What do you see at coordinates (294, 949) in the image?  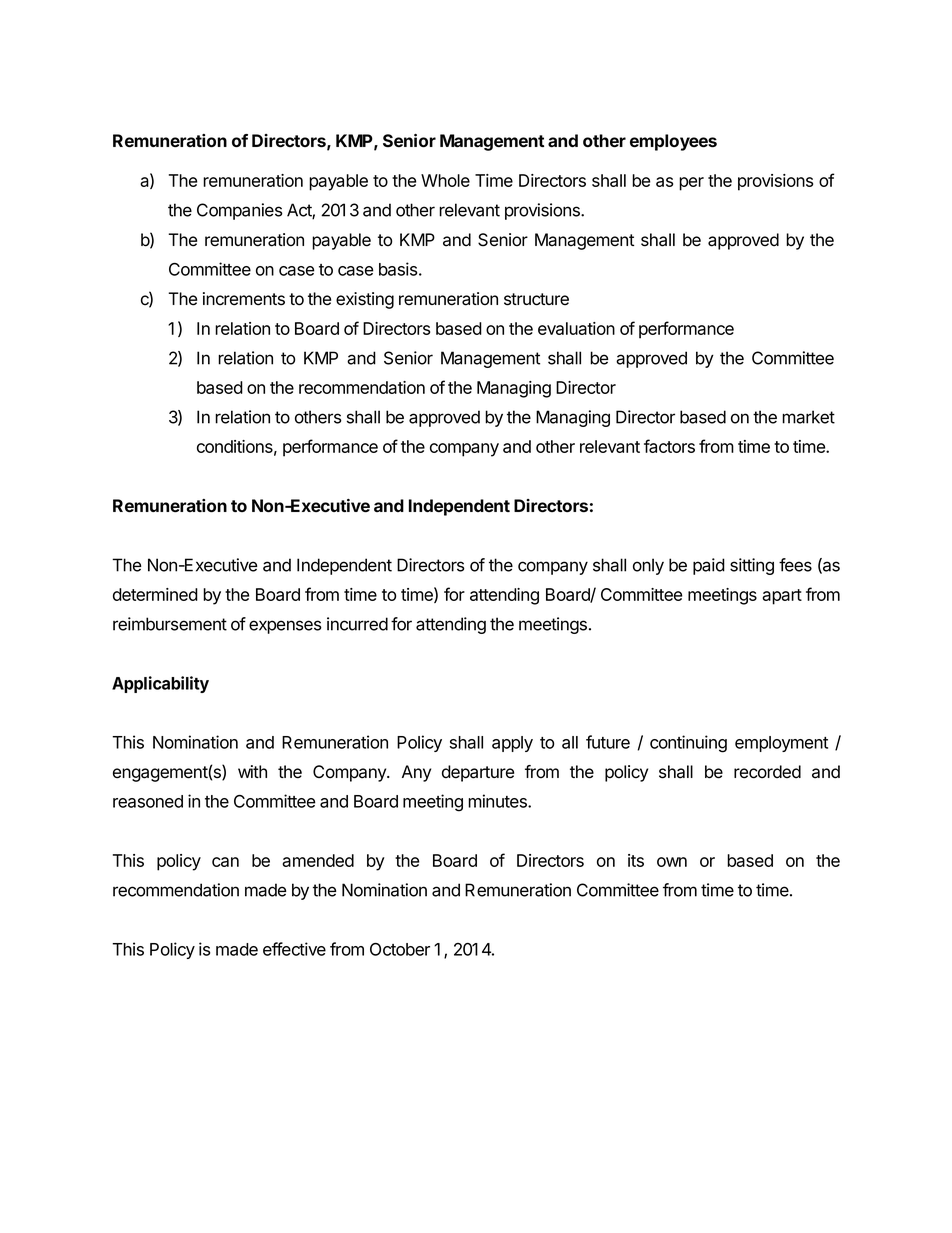 I see `effective` at bounding box center [294, 949].
